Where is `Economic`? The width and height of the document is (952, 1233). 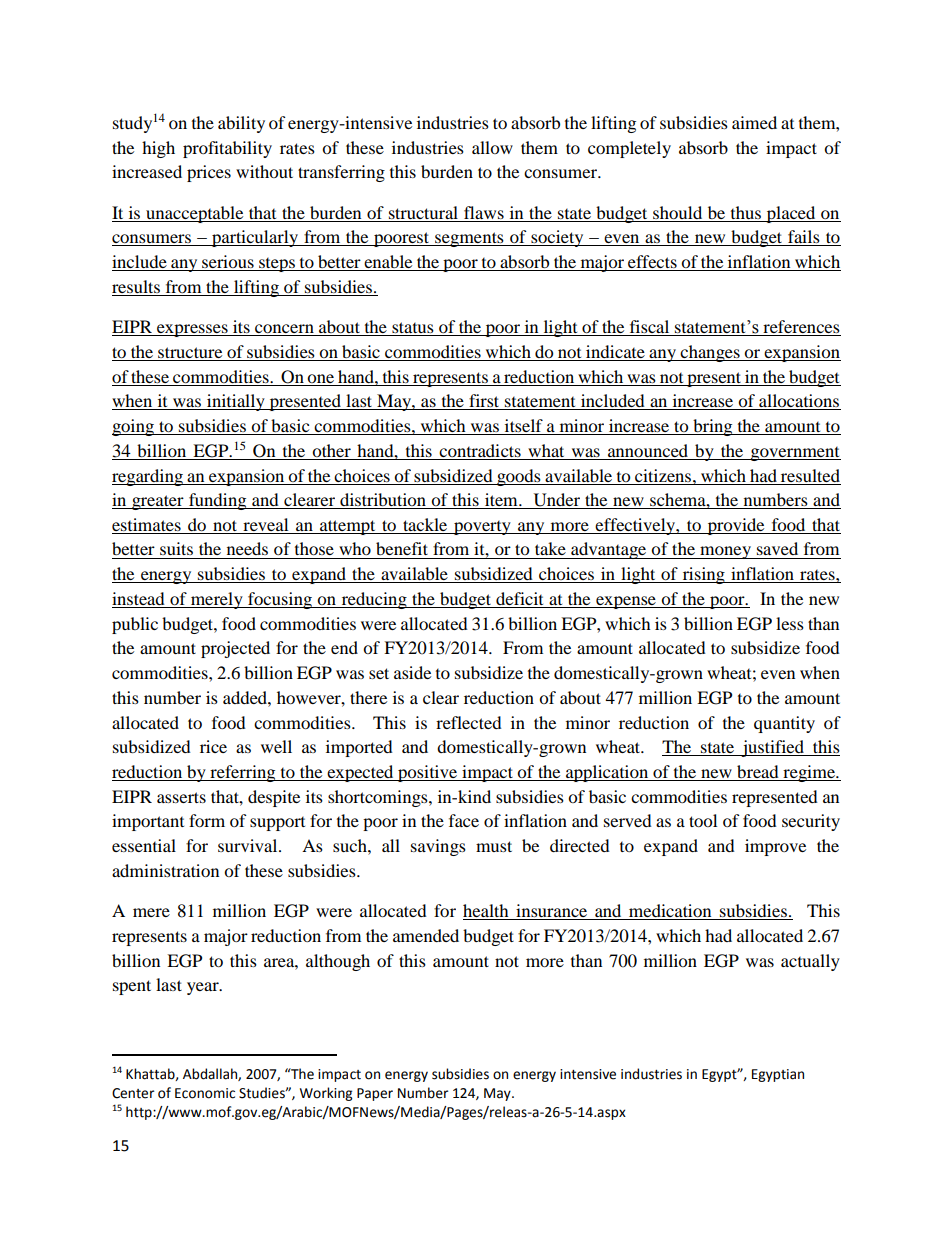 Economic is located at coordinates (205, 1093).
